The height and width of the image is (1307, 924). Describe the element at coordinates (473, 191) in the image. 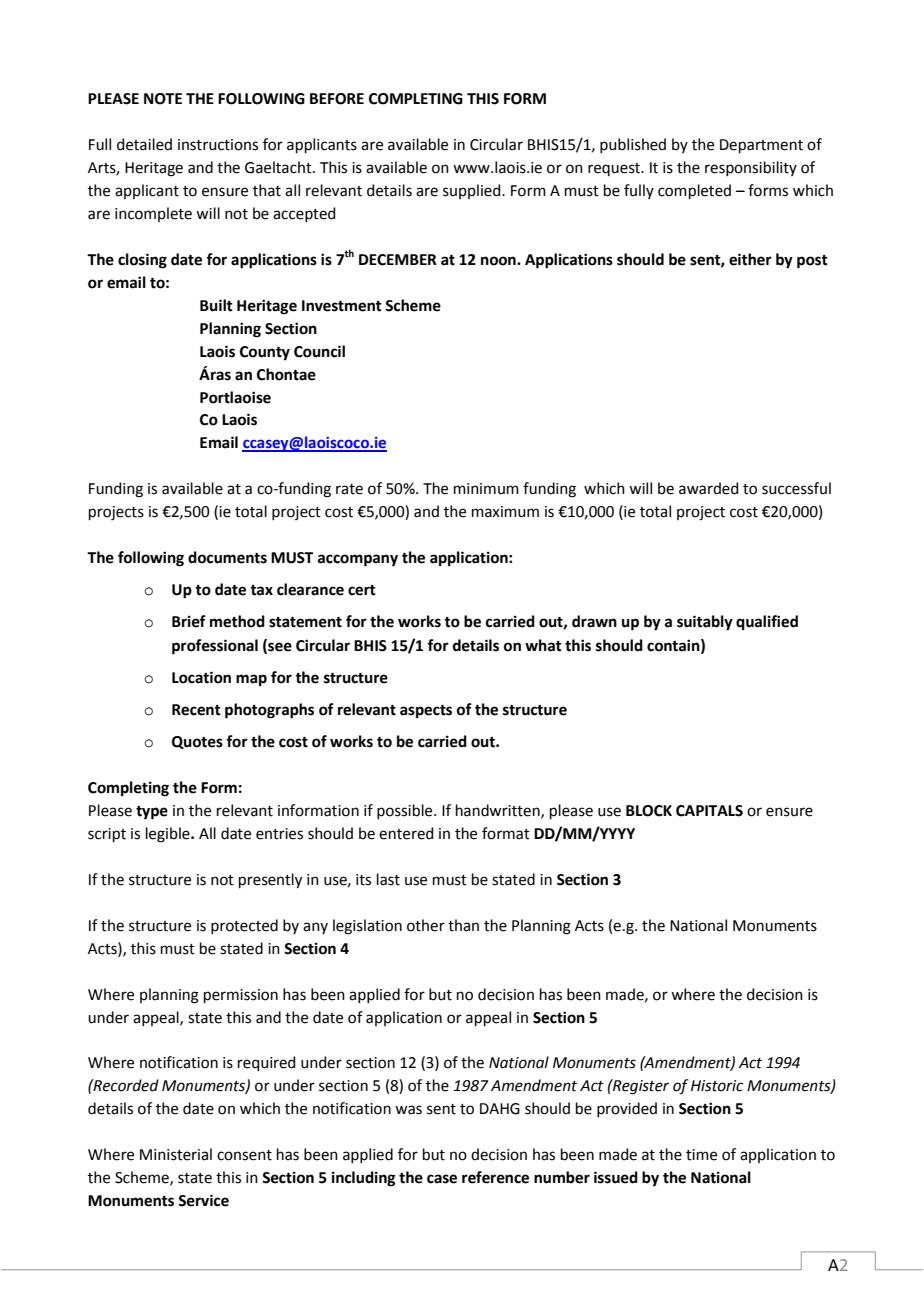

I see `supplied` at that location.
